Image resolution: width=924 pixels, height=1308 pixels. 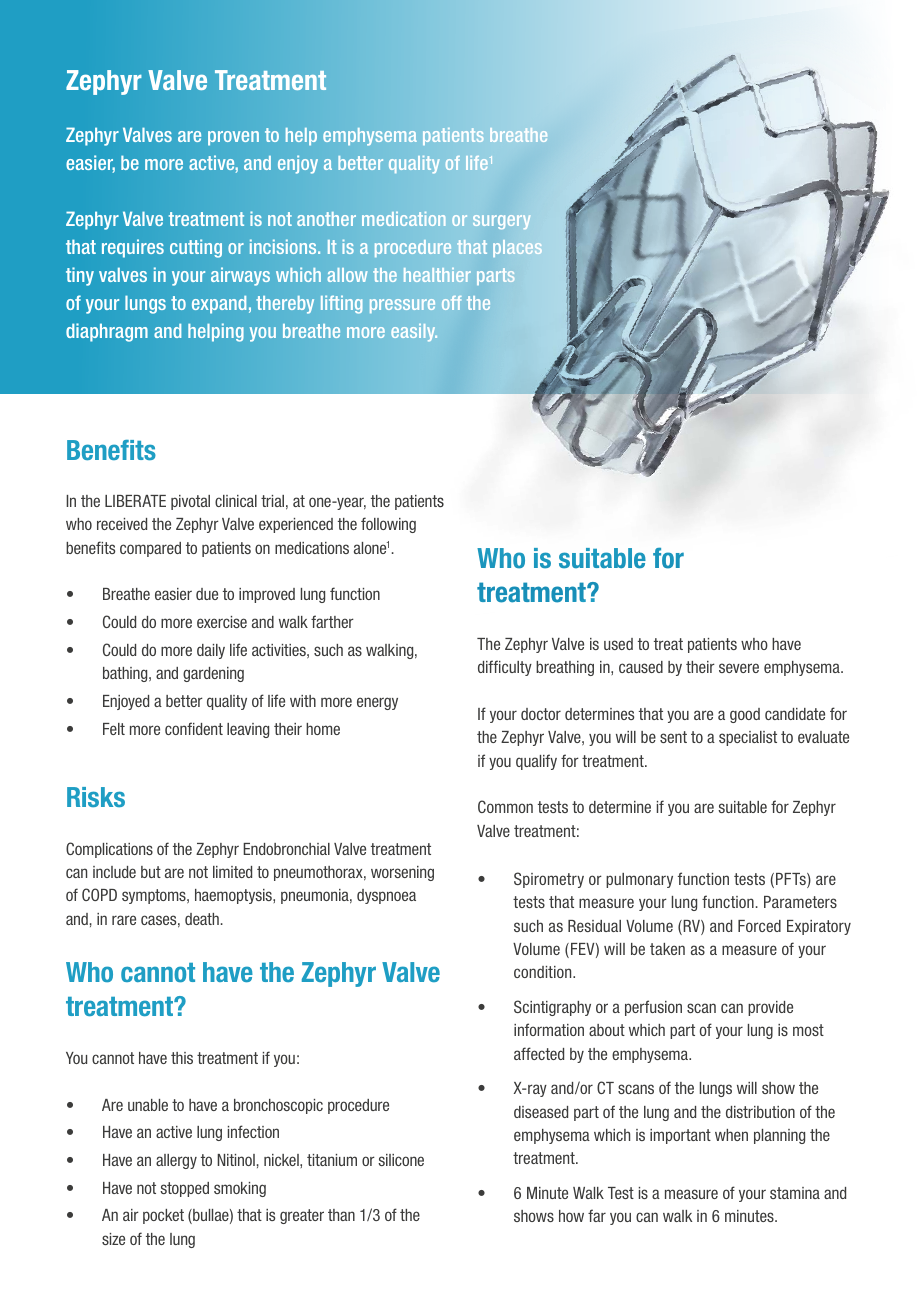 What do you see at coordinates (414, 333) in the document?
I see `easily` at bounding box center [414, 333].
